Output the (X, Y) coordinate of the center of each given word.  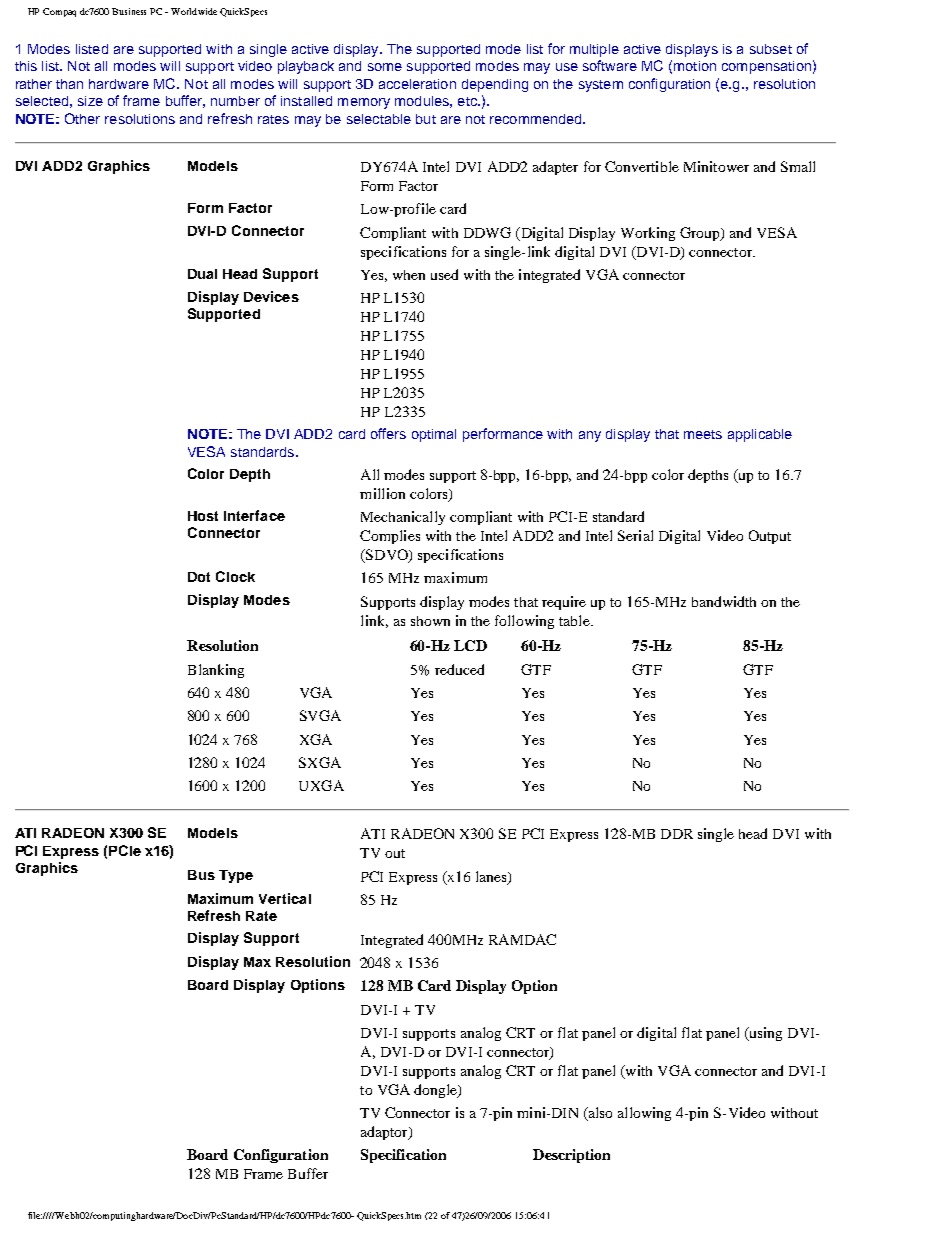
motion (695, 66)
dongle (436, 1091)
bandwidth (724, 601)
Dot (199, 577)
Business (129, 11)
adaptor (385, 1133)
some (385, 67)
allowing (644, 1114)
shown (430, 621)
